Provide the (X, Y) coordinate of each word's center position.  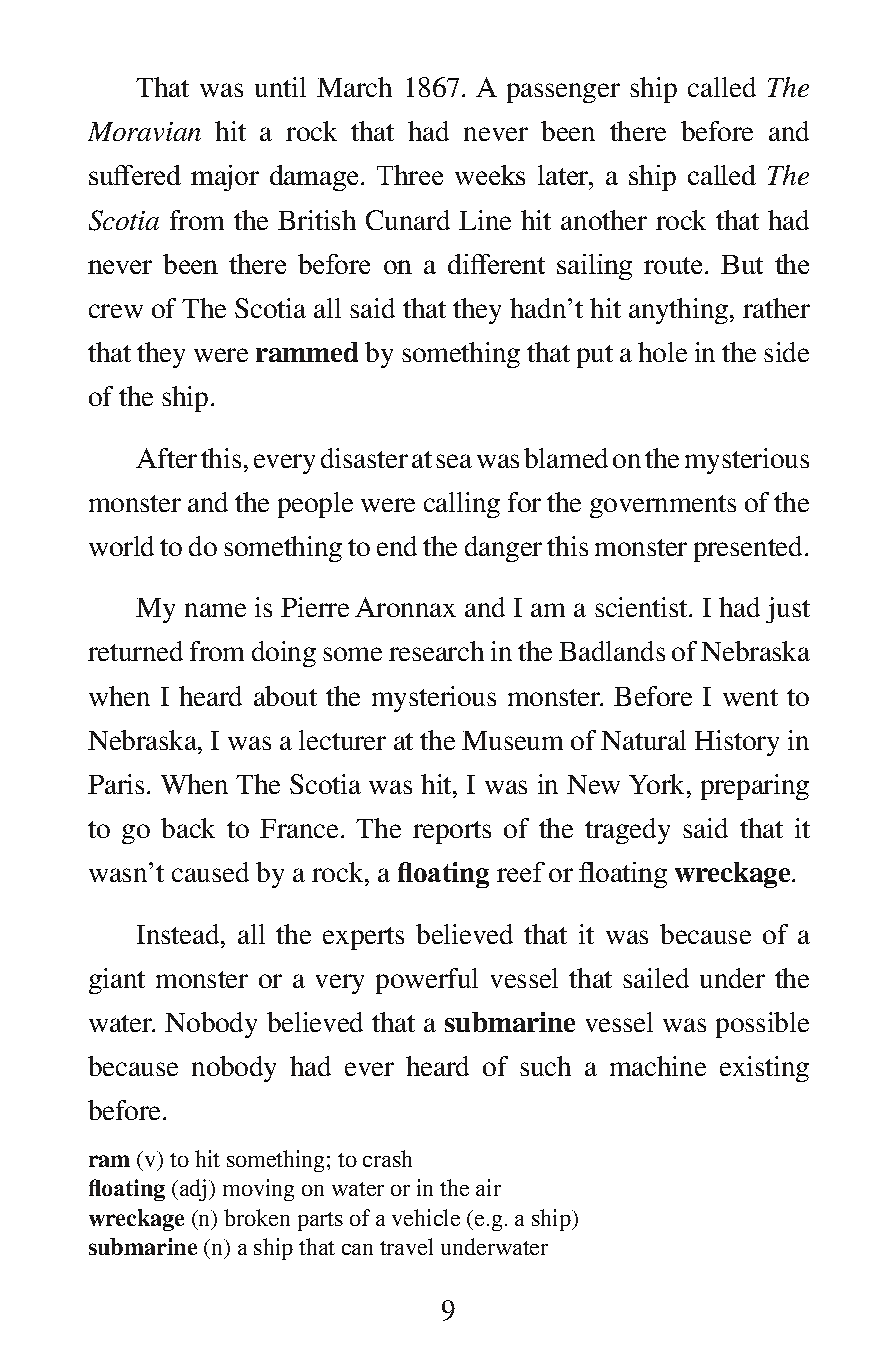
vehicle (426, 1217)
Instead (179, 934)
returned (135, 651)
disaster (364, 458)
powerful (427, 981)
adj (193, 1190)
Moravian (144, 131)
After (166, 458)
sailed (656, 978)
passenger (563, 93)
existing (764, 1069)
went (750, 697)
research (436, 651)
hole (662, 352)
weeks (490, 175)
